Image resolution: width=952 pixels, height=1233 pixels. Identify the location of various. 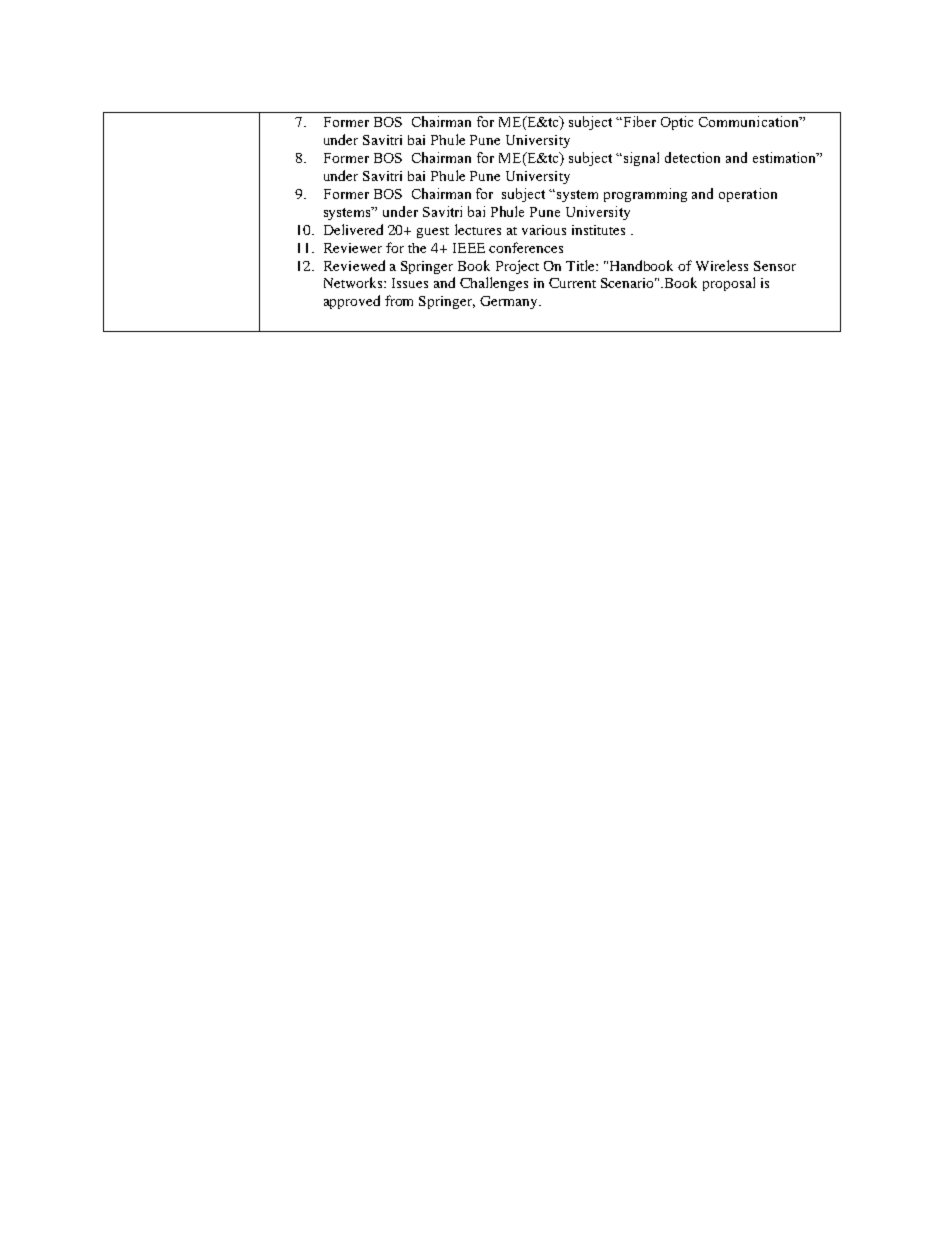
(544, 230).
